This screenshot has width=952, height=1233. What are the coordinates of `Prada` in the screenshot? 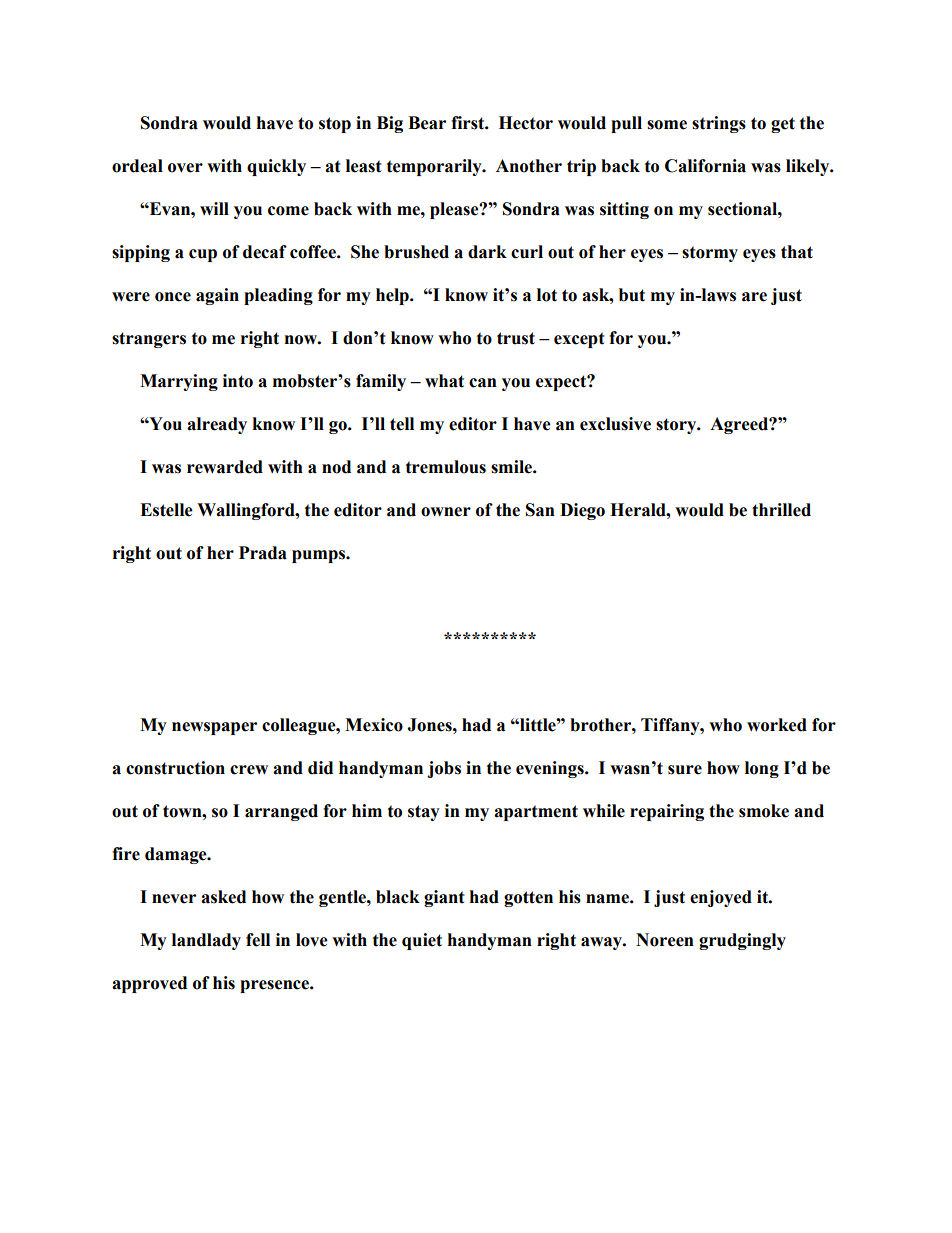 It's located at (263, 553).
